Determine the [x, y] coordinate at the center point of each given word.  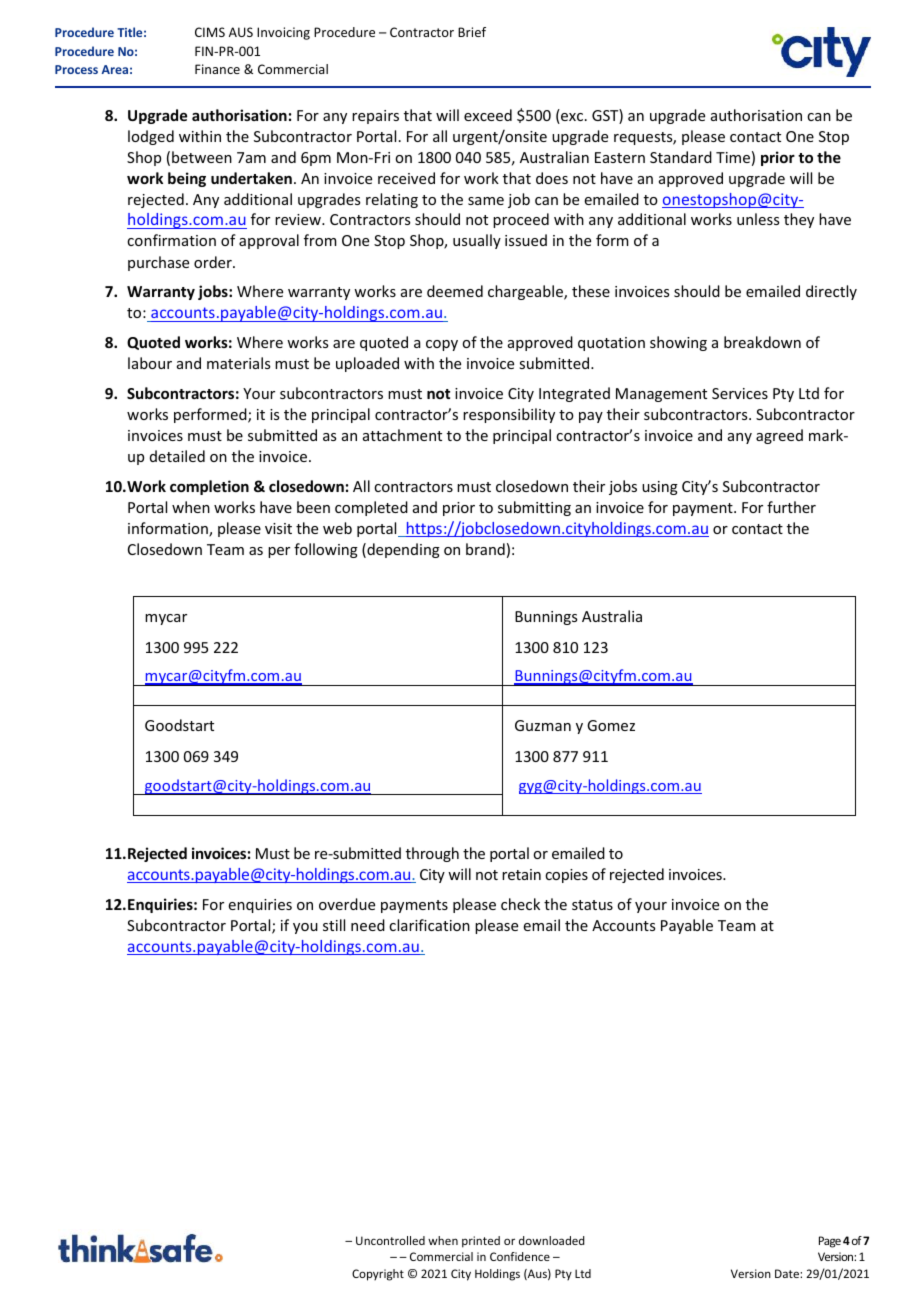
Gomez [611, 725]
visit [278, 528]
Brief [472, 32]
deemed [455, 291]
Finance [217, 69]
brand [485, 549]
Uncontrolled [390, 1240]
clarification [429, 925]
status [592, 905]
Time [733, 157]
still [334, 925]
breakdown [762, 342]
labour [150, 363]
